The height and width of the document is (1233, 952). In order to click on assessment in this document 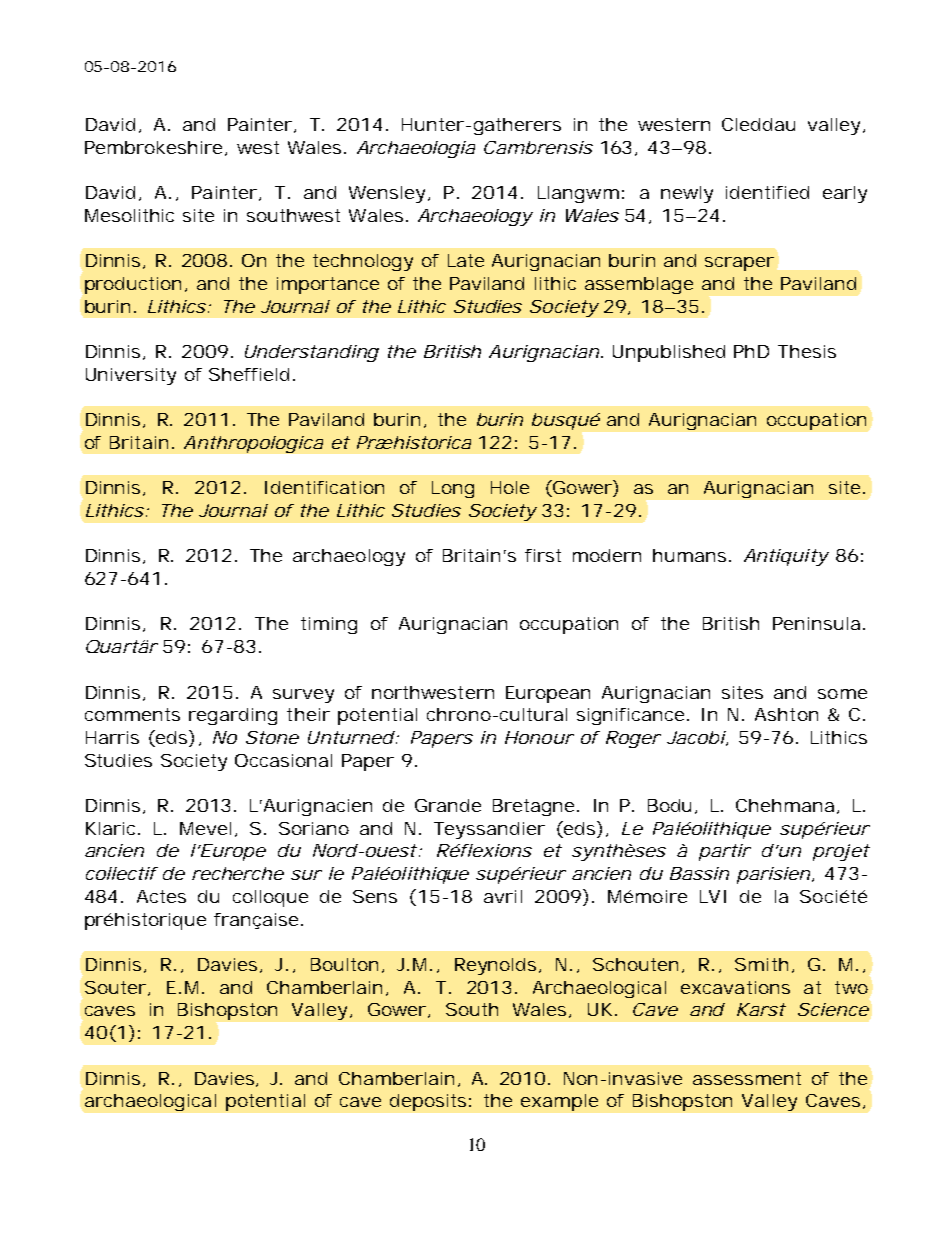, I will do `click(747, 1078)`.
